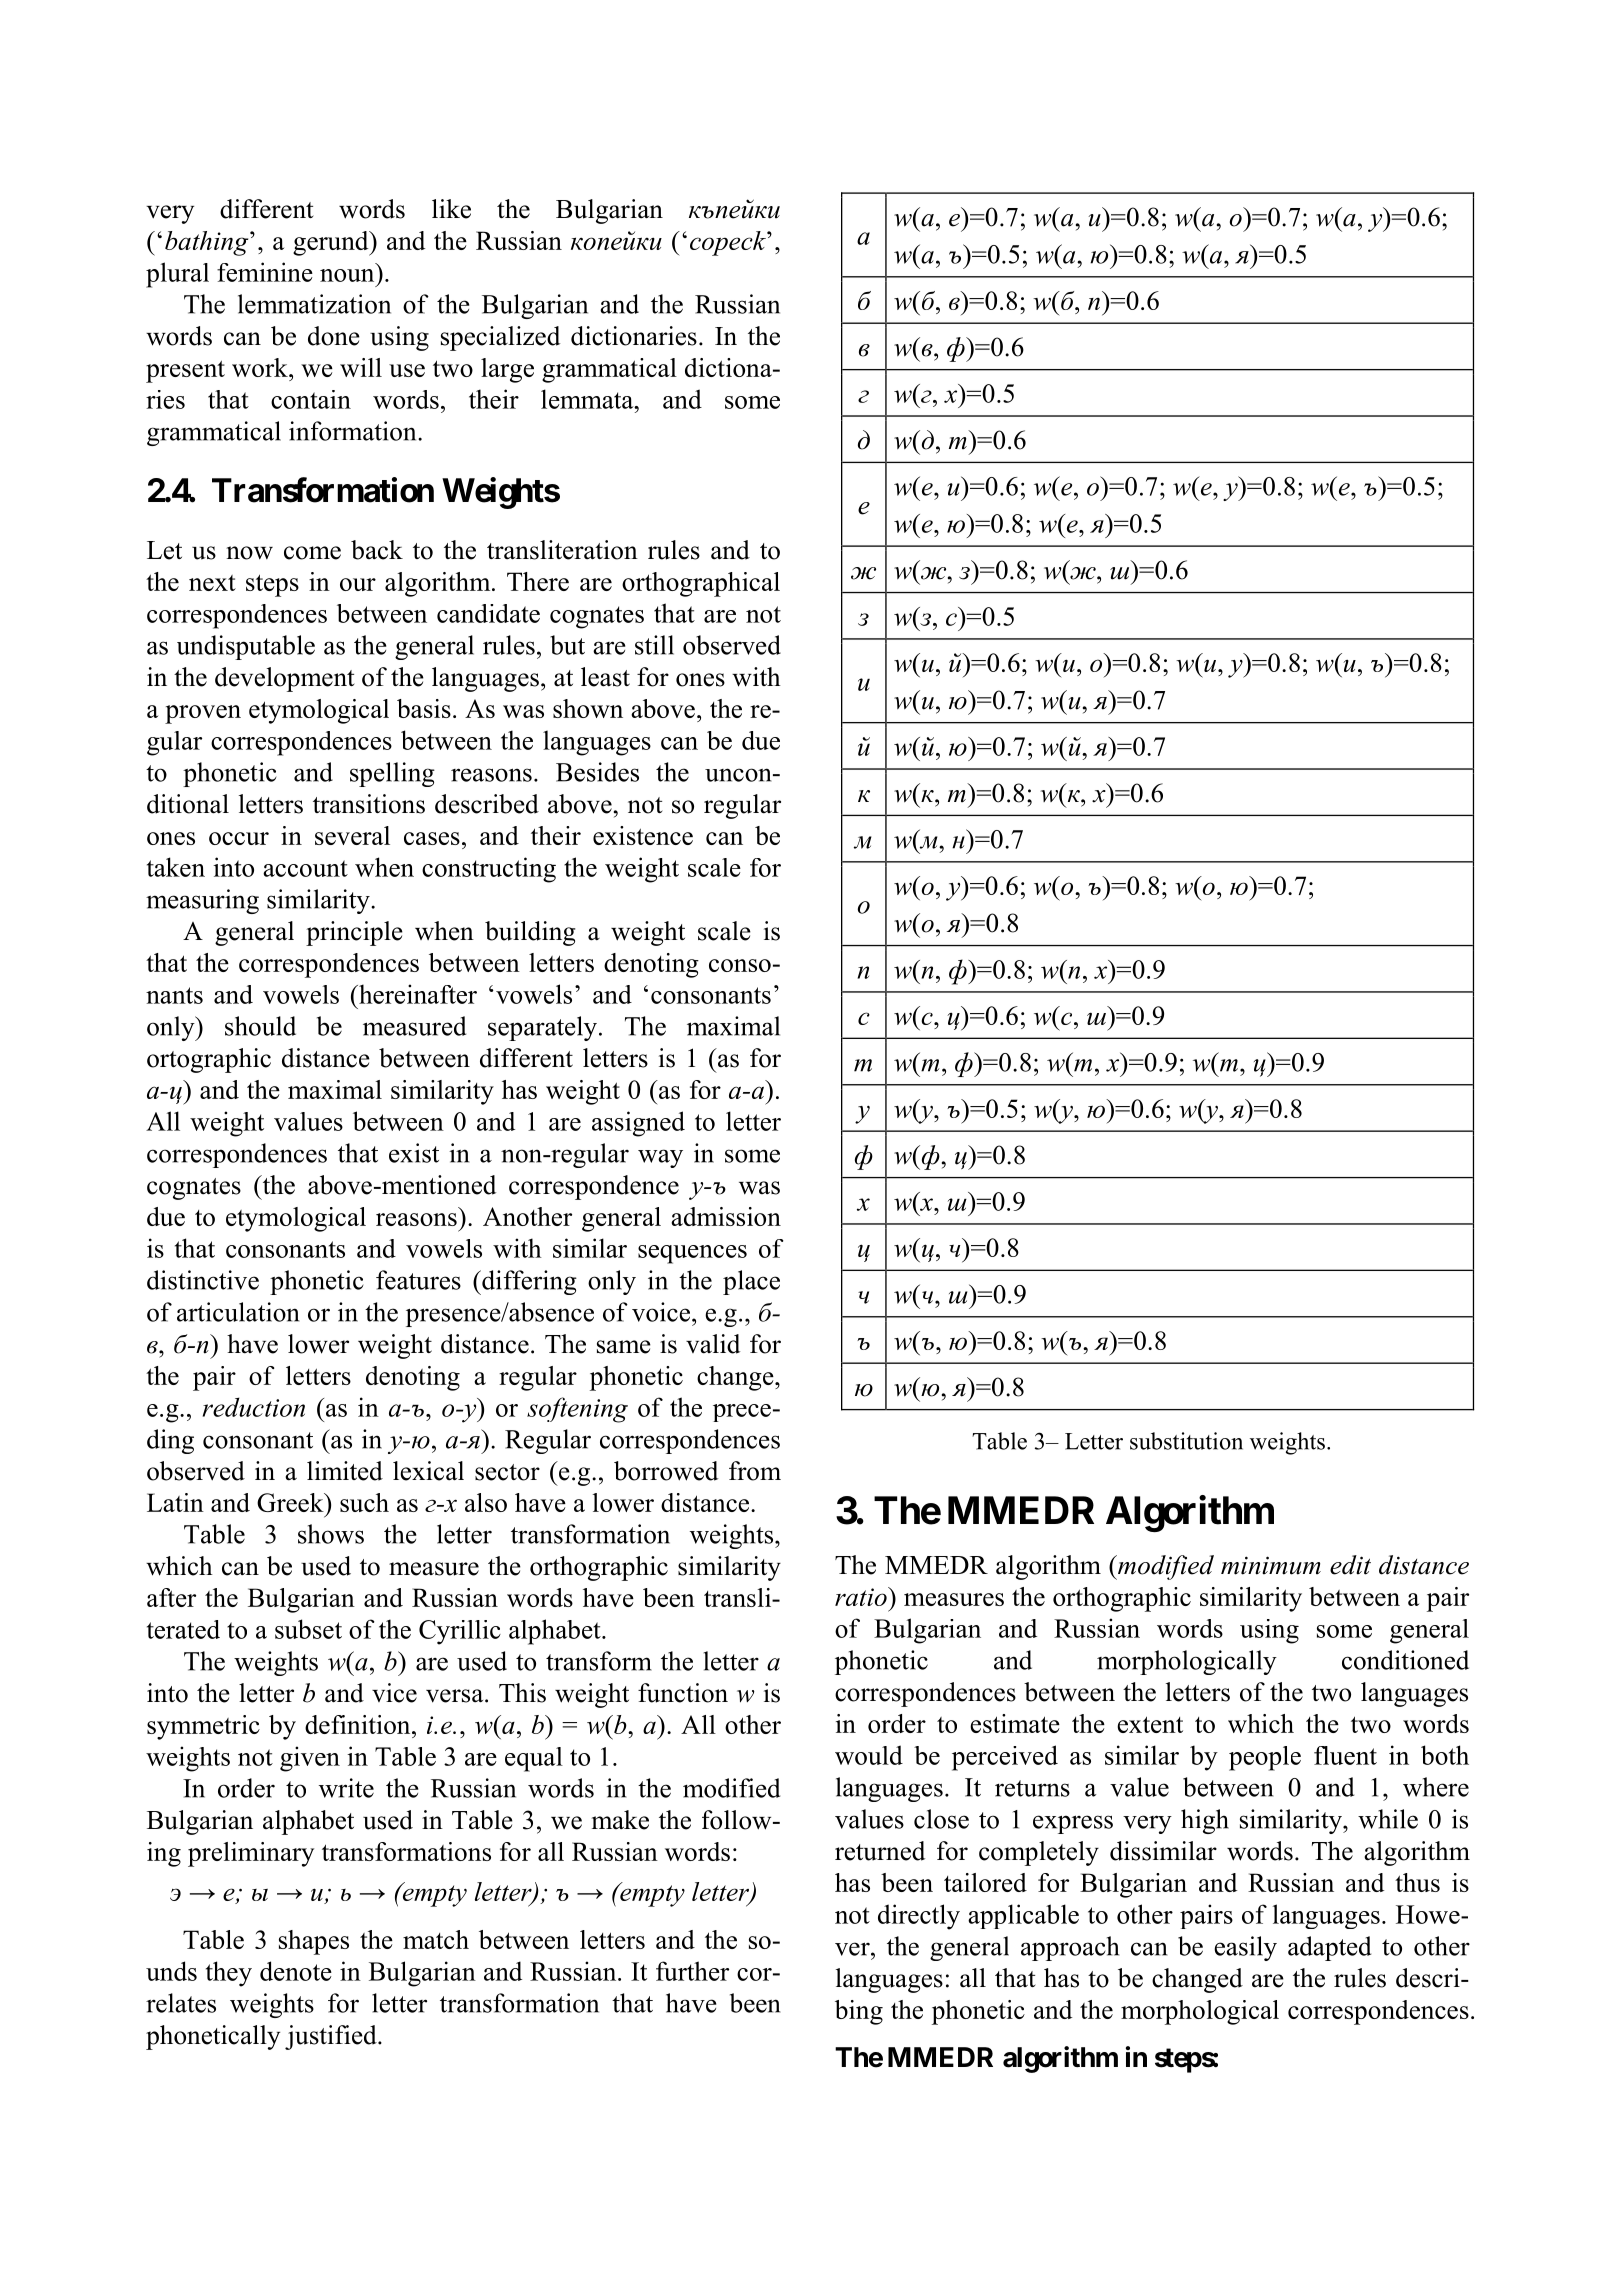 The image size is (1615, 2285). I want to click on still, so click(654, 645).
